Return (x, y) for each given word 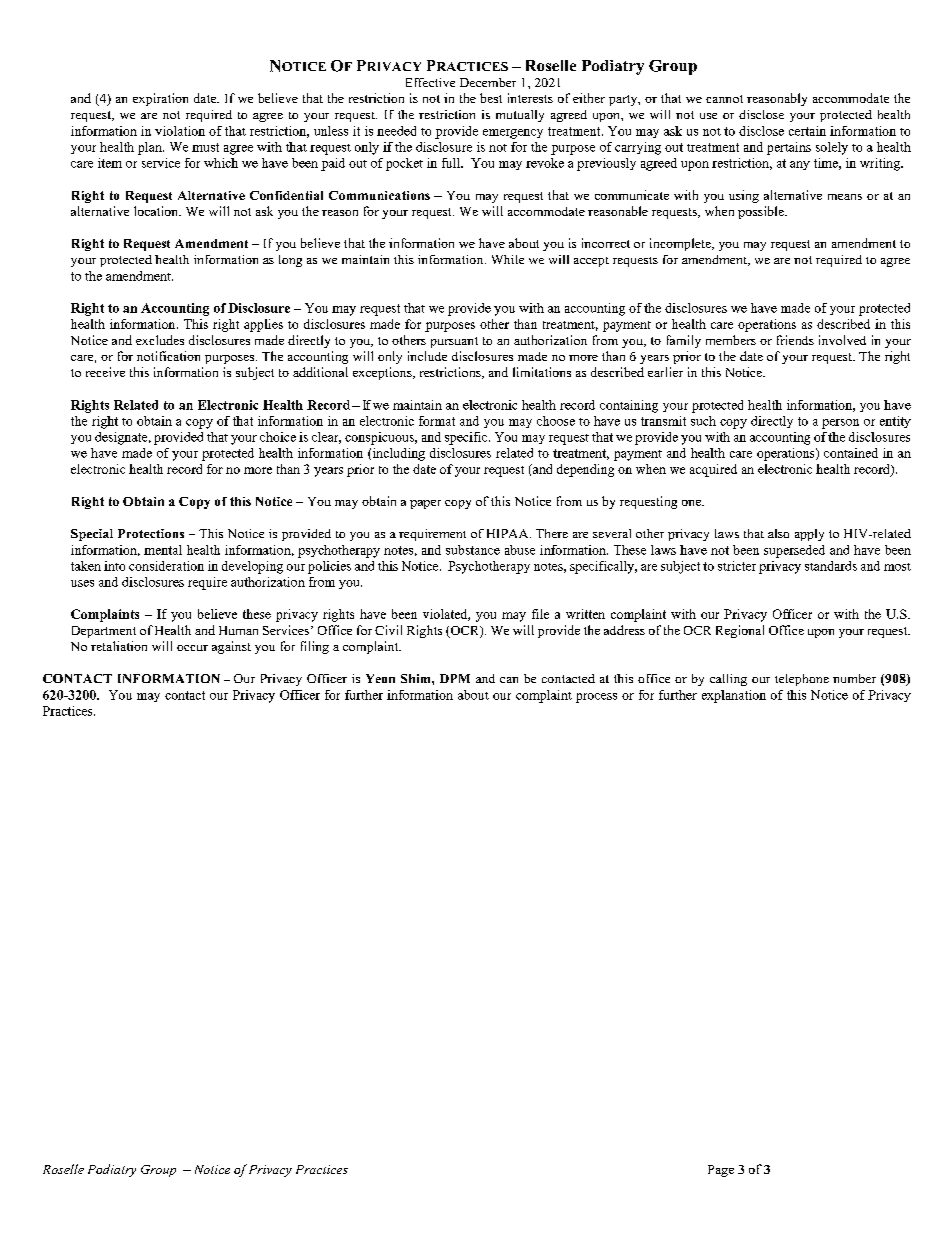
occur (192, 648)
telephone (802, 680)
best (491, 98)
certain (807, 131)
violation (180, 131)
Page (721, 1171)
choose (556, 421)
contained (851, 453)
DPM (455, 678)
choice (278, 437)
